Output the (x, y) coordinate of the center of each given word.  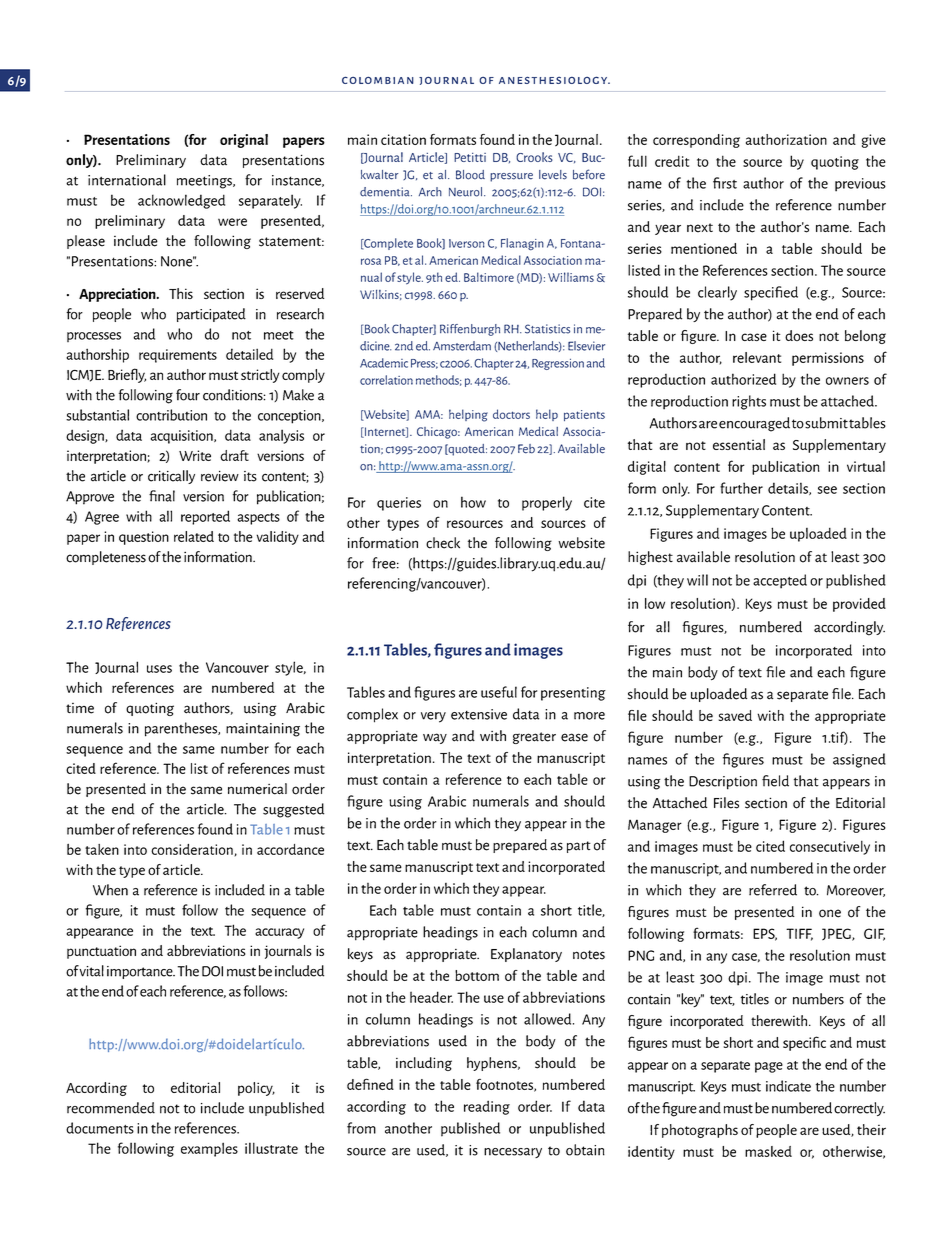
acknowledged (181, 201)
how (473, 502)
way (435, 738)
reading (487, 1107)
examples (209, 1149)
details (789, 488)
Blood (470, 175)
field (775, 781)
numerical (257, 789)
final (162, 496)
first (725, 183)
